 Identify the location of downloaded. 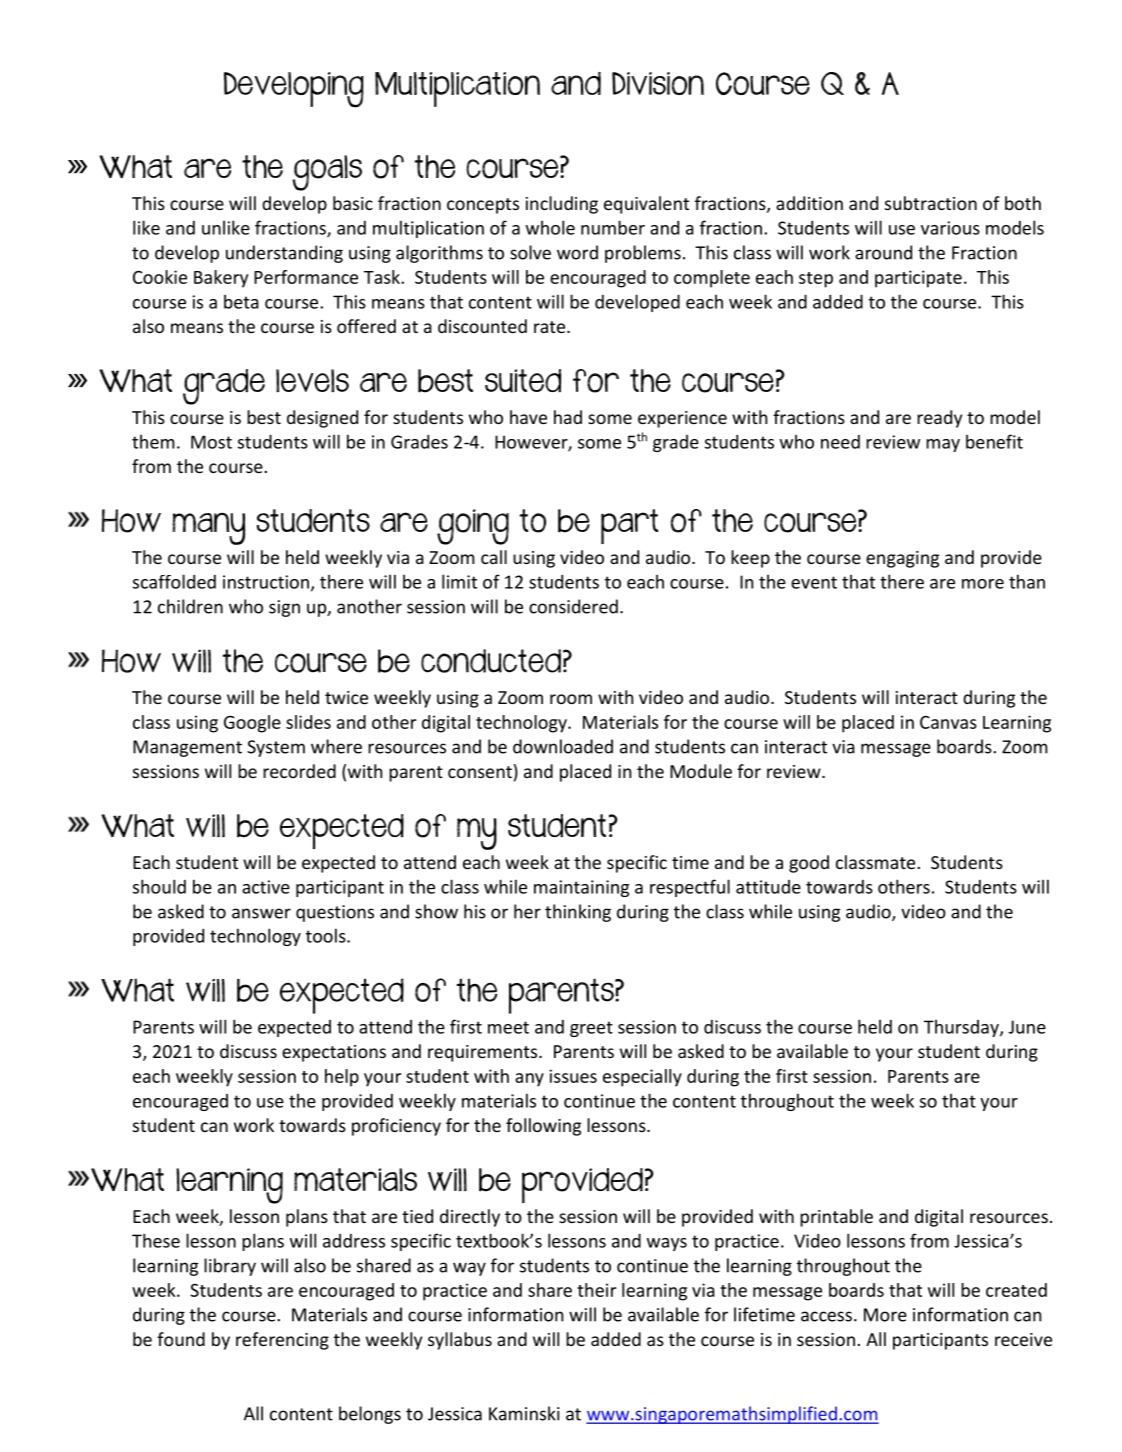
(563, 746).
